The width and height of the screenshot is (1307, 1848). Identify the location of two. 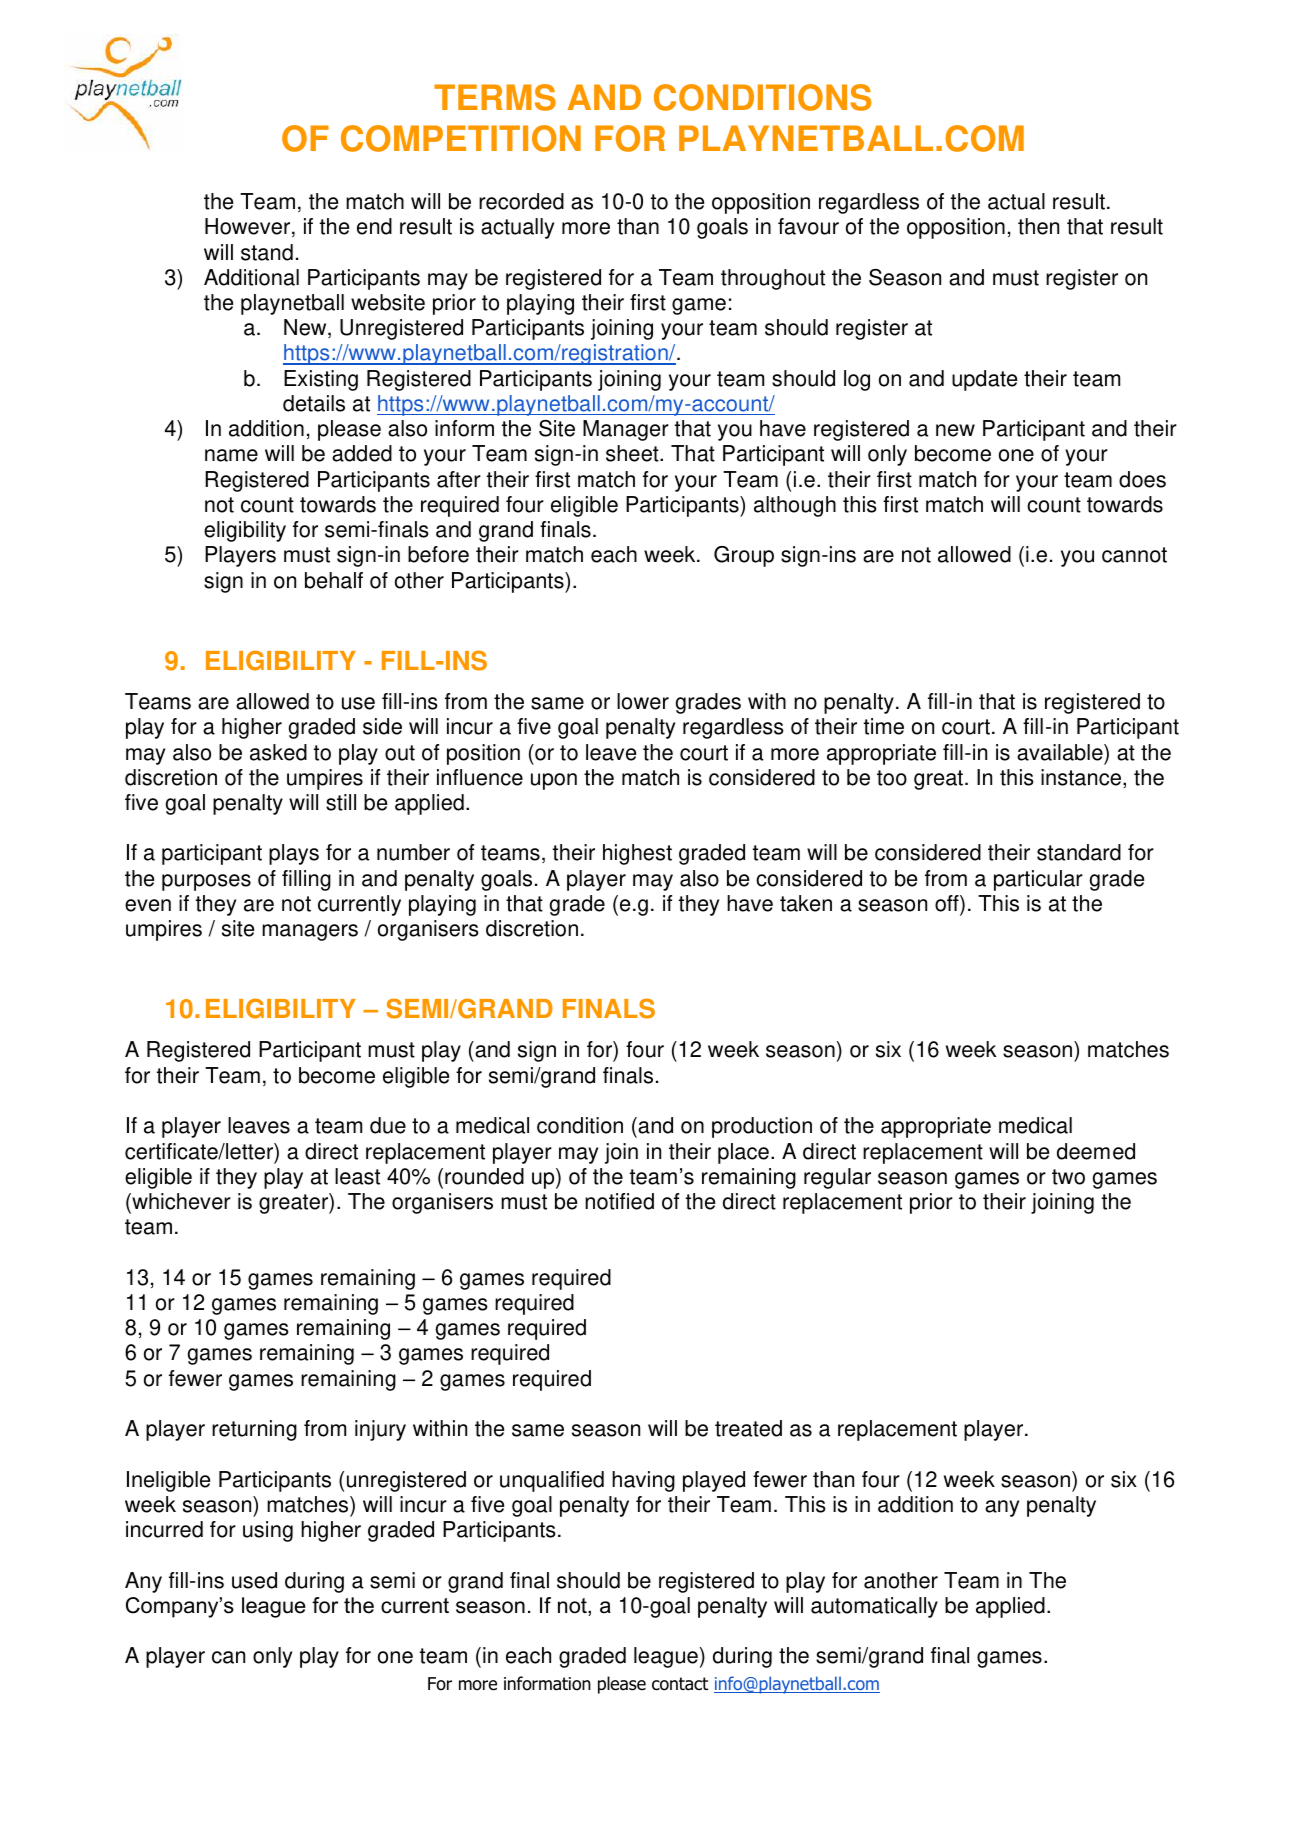
(1068, 1177).
